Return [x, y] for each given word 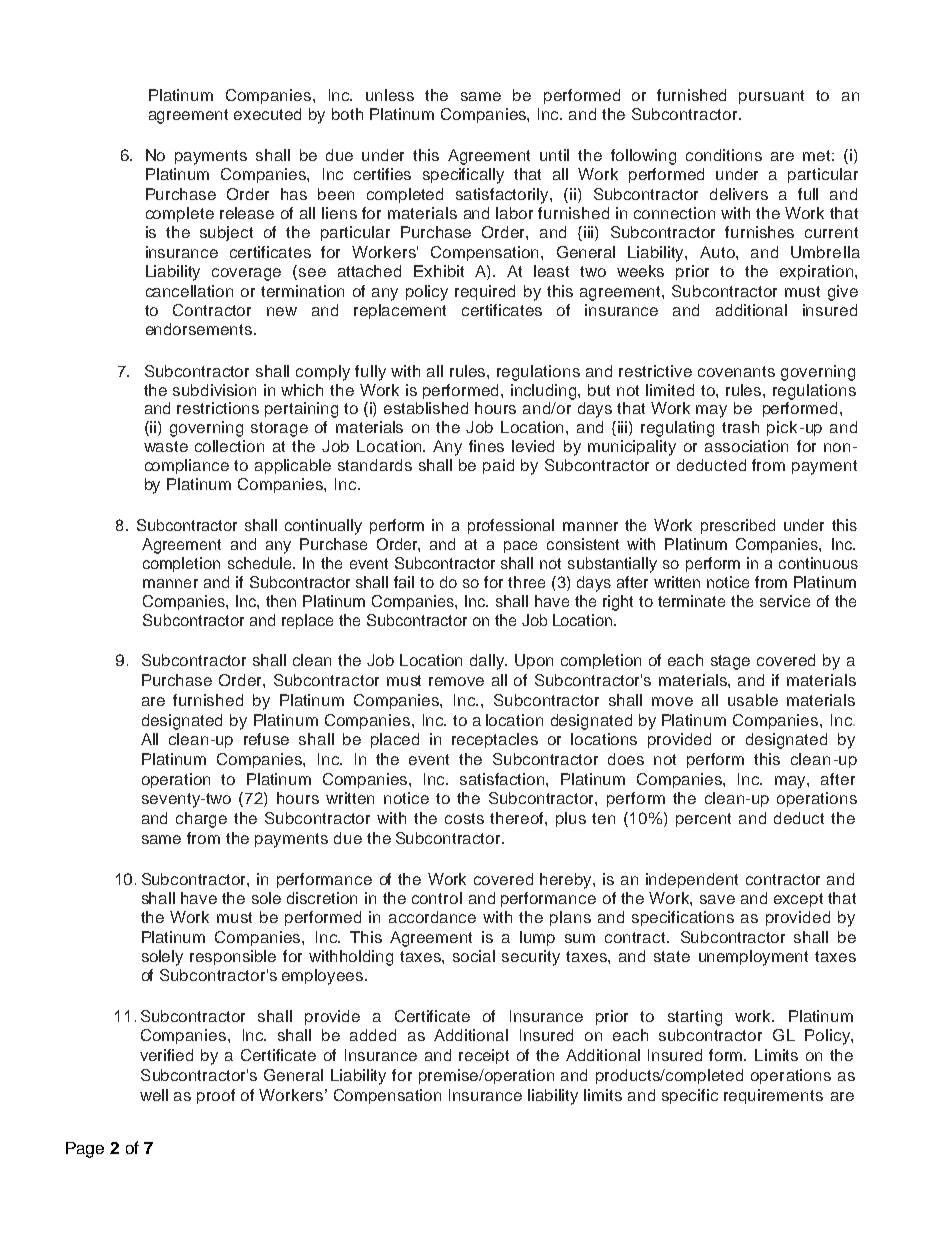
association [746, 446]
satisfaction [503, 779]
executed [267, 114]
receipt [484, 1056]
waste [166, 446]
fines [486, 446]
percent [703, 820]
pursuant [771, 97]
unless [390, 95]
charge [201, 820]
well [154, 1095]
